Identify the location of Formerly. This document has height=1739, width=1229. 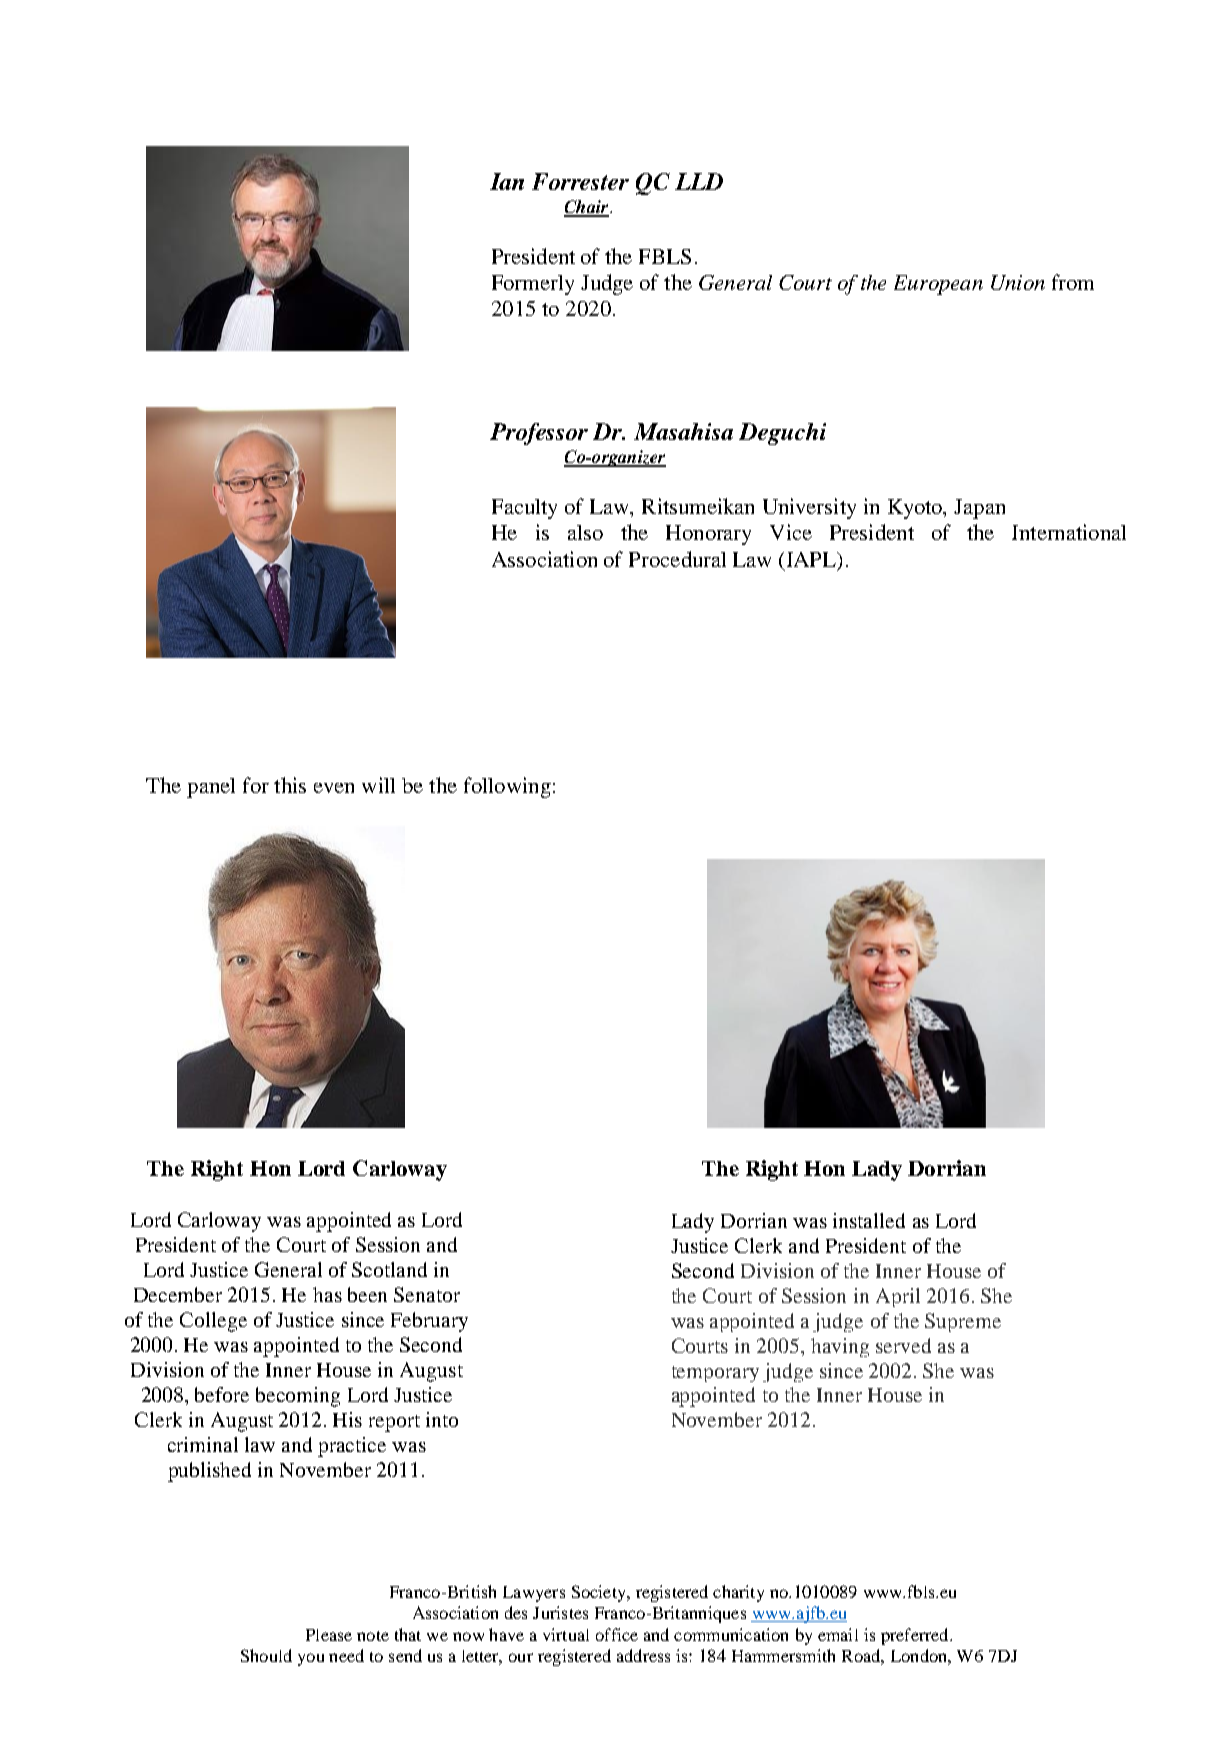
(533, 285).
